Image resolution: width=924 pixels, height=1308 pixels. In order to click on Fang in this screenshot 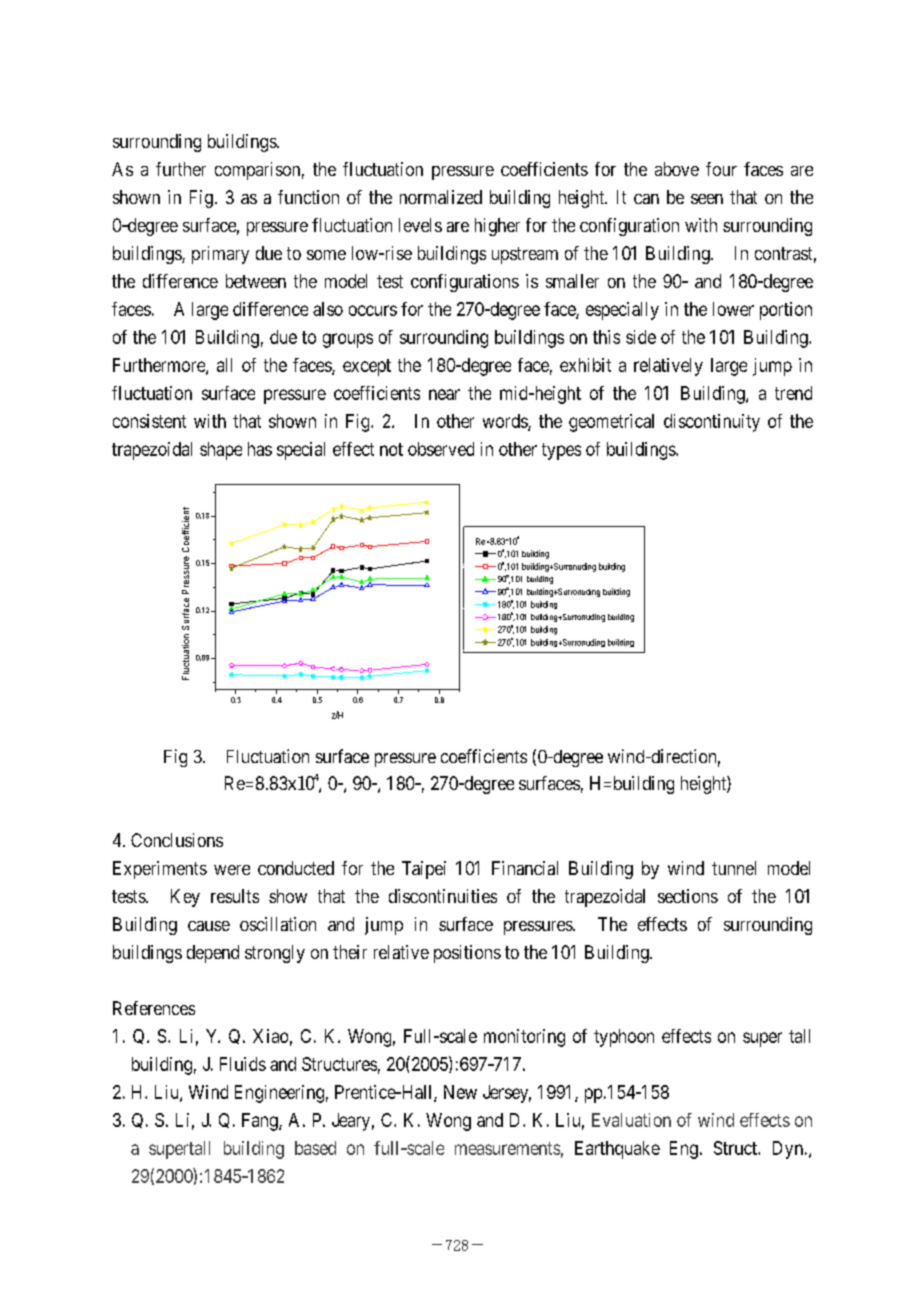, I will do `click(261, 1122)`.
